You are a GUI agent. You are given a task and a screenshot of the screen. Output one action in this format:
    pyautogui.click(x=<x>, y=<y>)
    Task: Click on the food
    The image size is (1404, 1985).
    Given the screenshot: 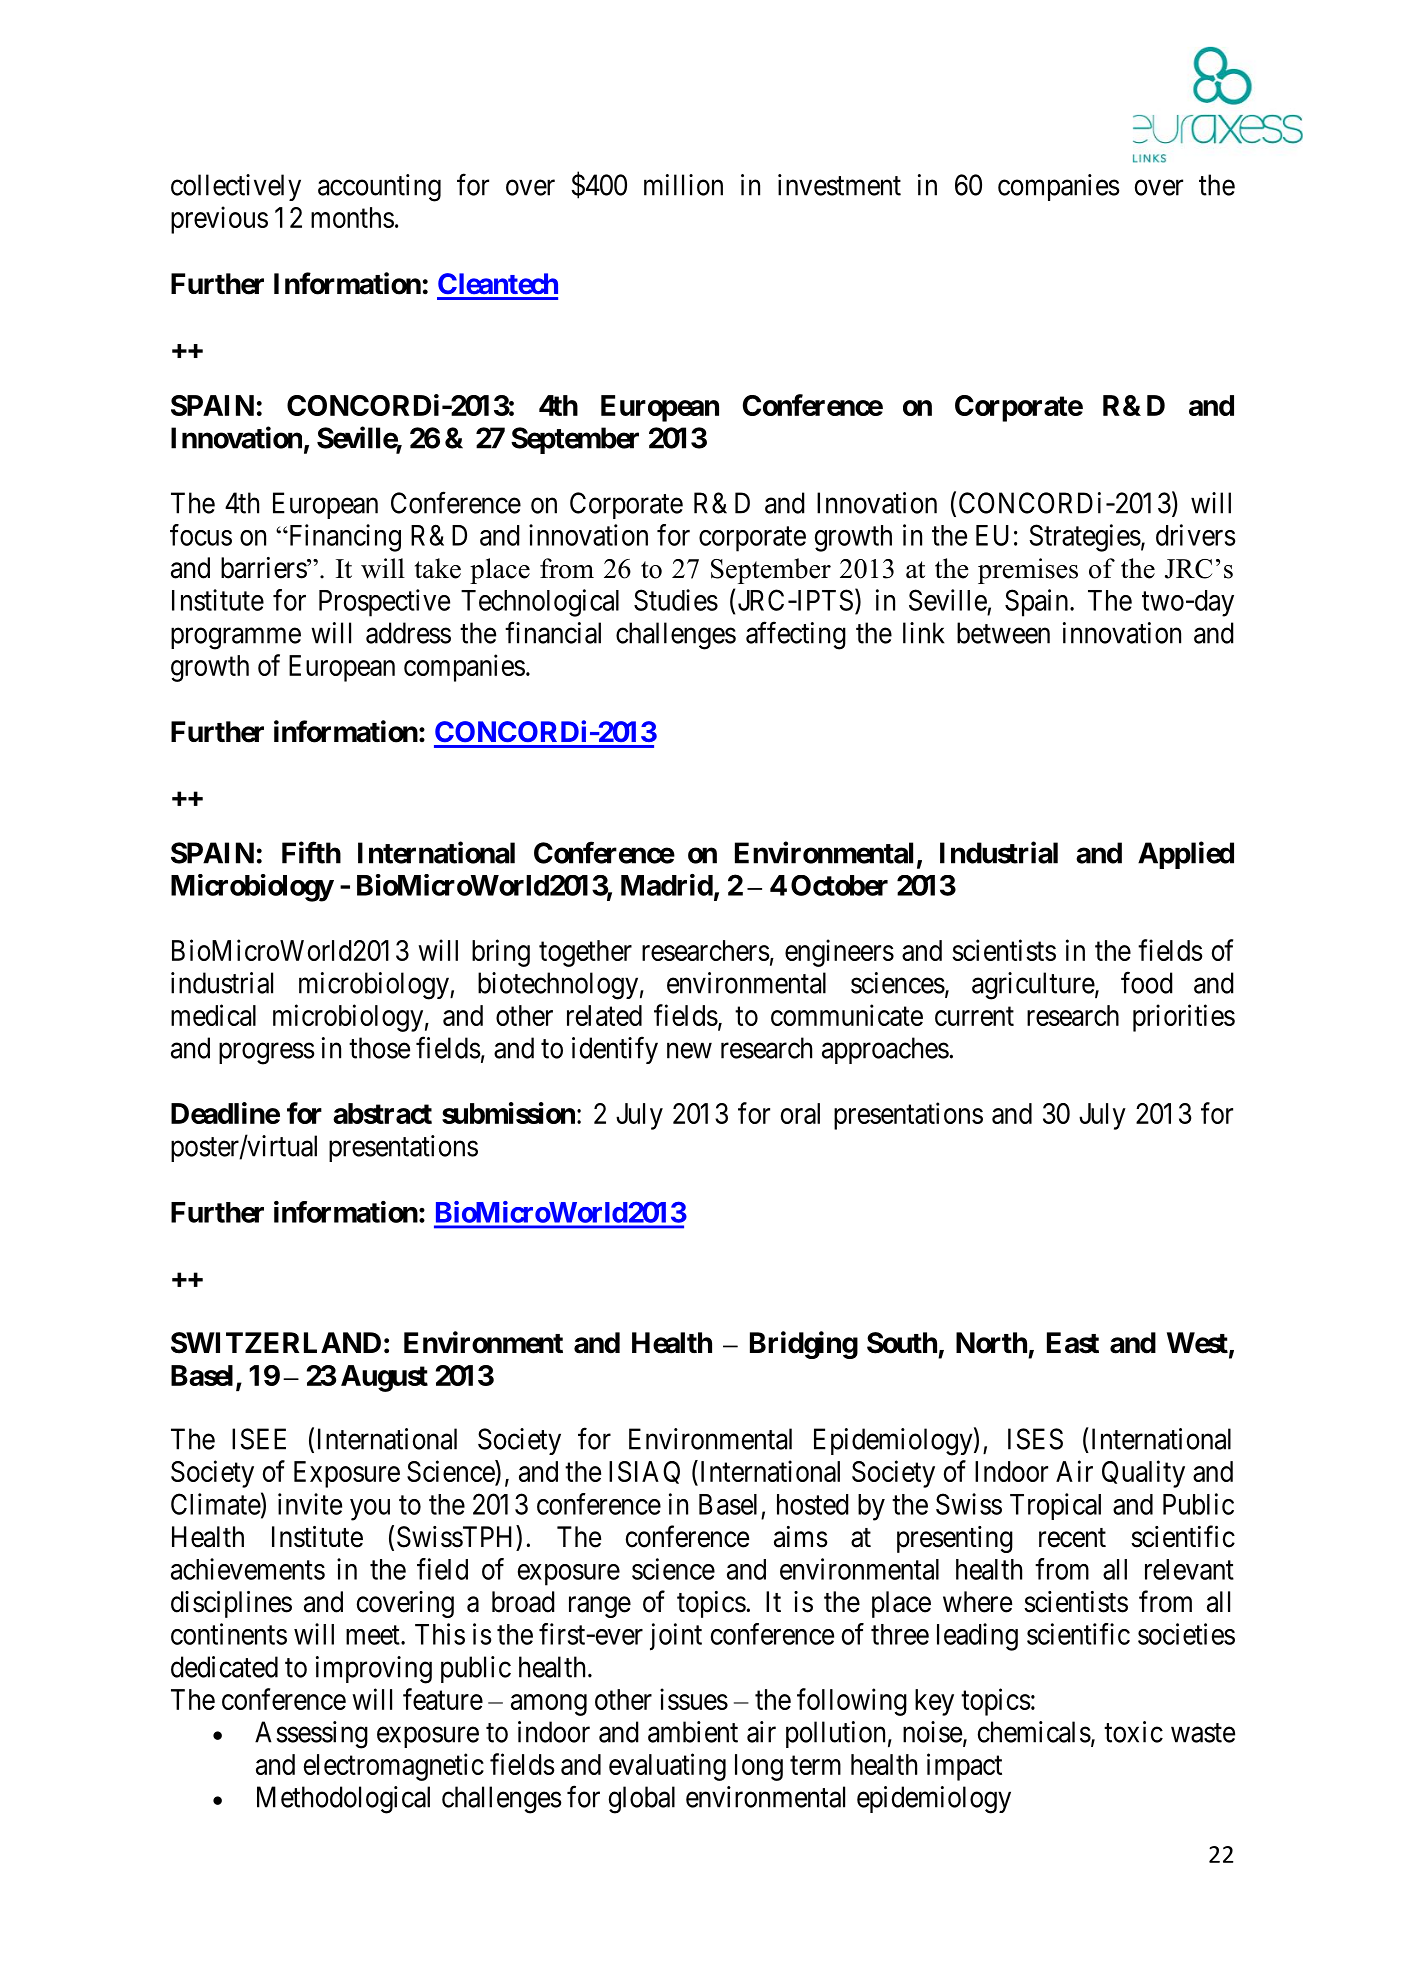 What is the action you would take?
    pyautogui.click(x=1147, y=982)
